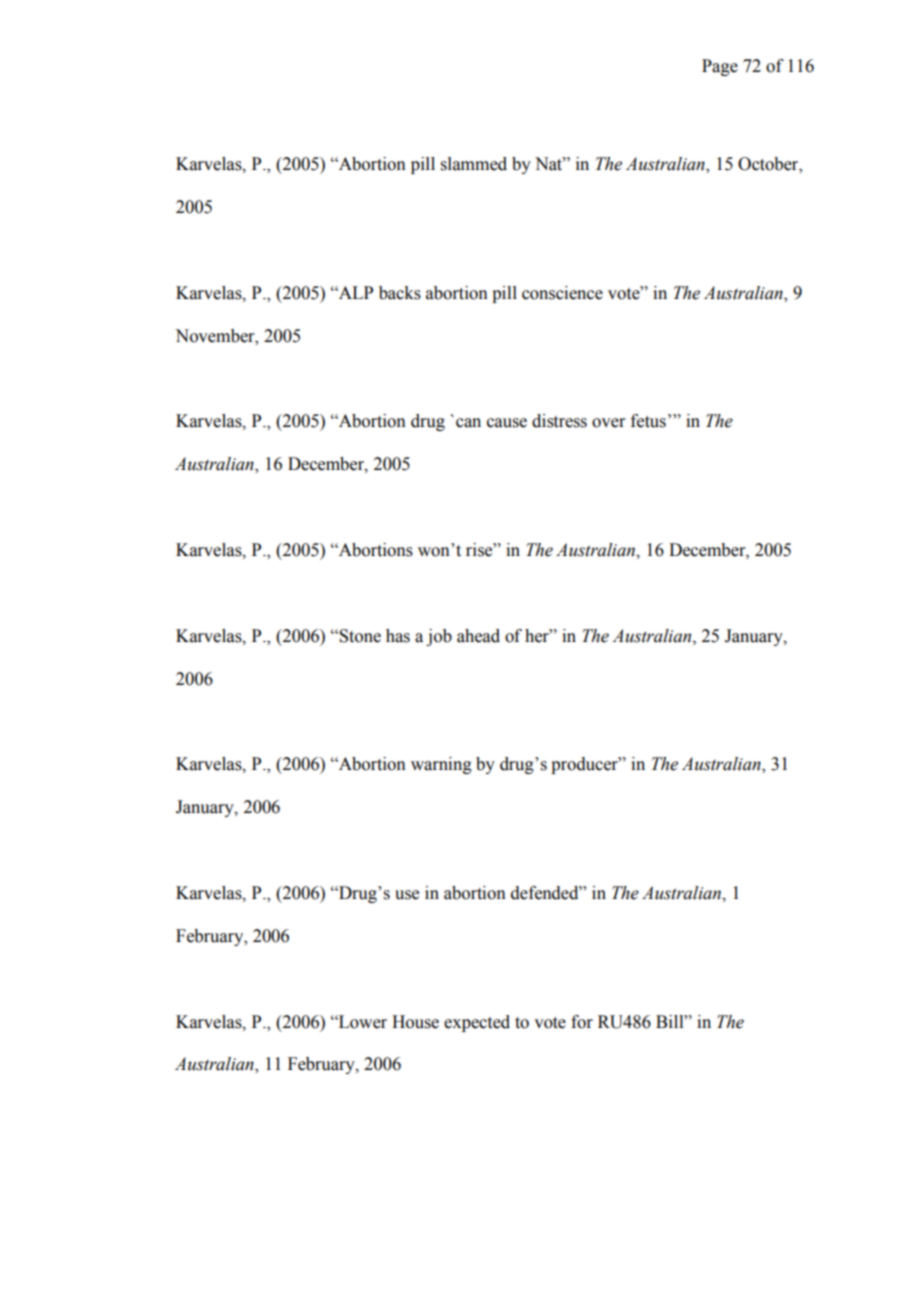 The image size is (924, 1308). What do you see at coordinates (415, 1022) in the screenshot?
I see `House` at bounding box center [415, 1022].
